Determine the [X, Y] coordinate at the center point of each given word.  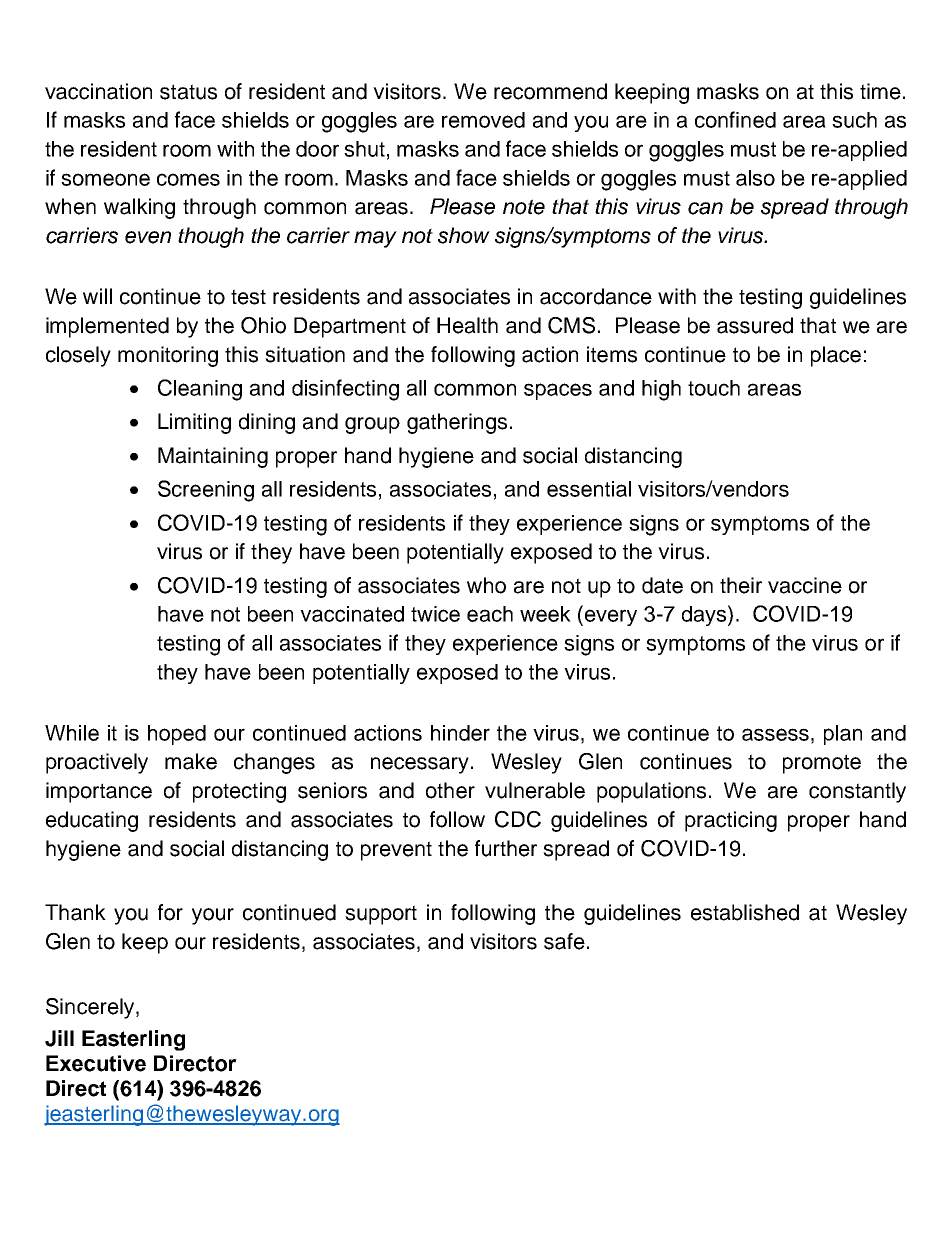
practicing [731, 821]
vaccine [805, 585]
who [486, 585]
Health [467, 325]
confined [735, 119]
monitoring [168, 356]
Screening [206, 491]
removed [483, 120]
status [188, 92]
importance [99, 792]
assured [755, 325]
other [450, 790]
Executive [96, 1063]
